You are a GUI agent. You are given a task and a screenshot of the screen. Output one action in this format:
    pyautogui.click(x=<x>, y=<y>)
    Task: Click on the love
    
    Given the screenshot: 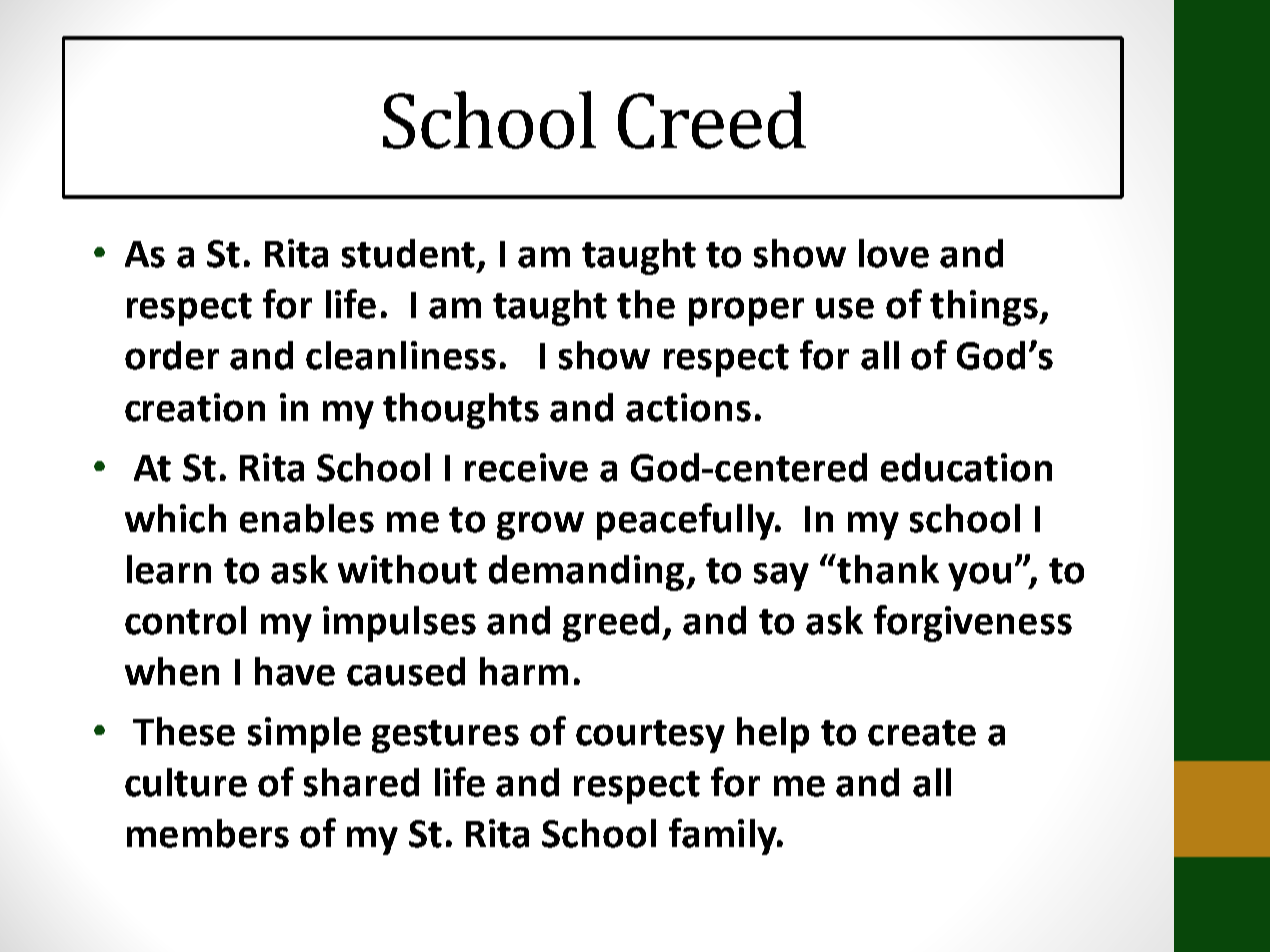 What is the action you would take?
    pyautogui.click(x=894, y=253)
